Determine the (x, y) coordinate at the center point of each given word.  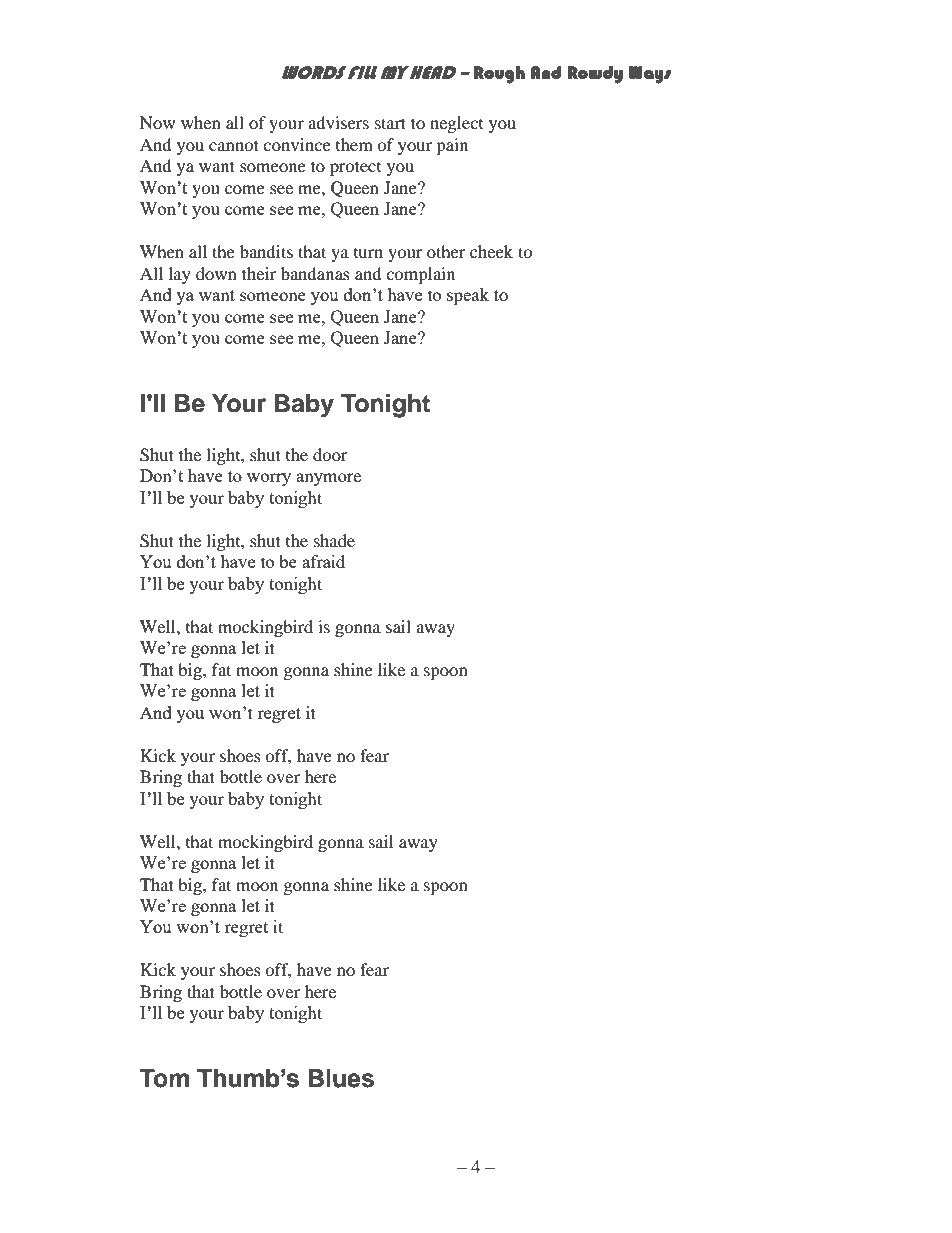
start (390, 123)
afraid (323, 561)
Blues (341, 1078)
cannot (234, 145)
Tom (164, 1078)
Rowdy (595, 75)
